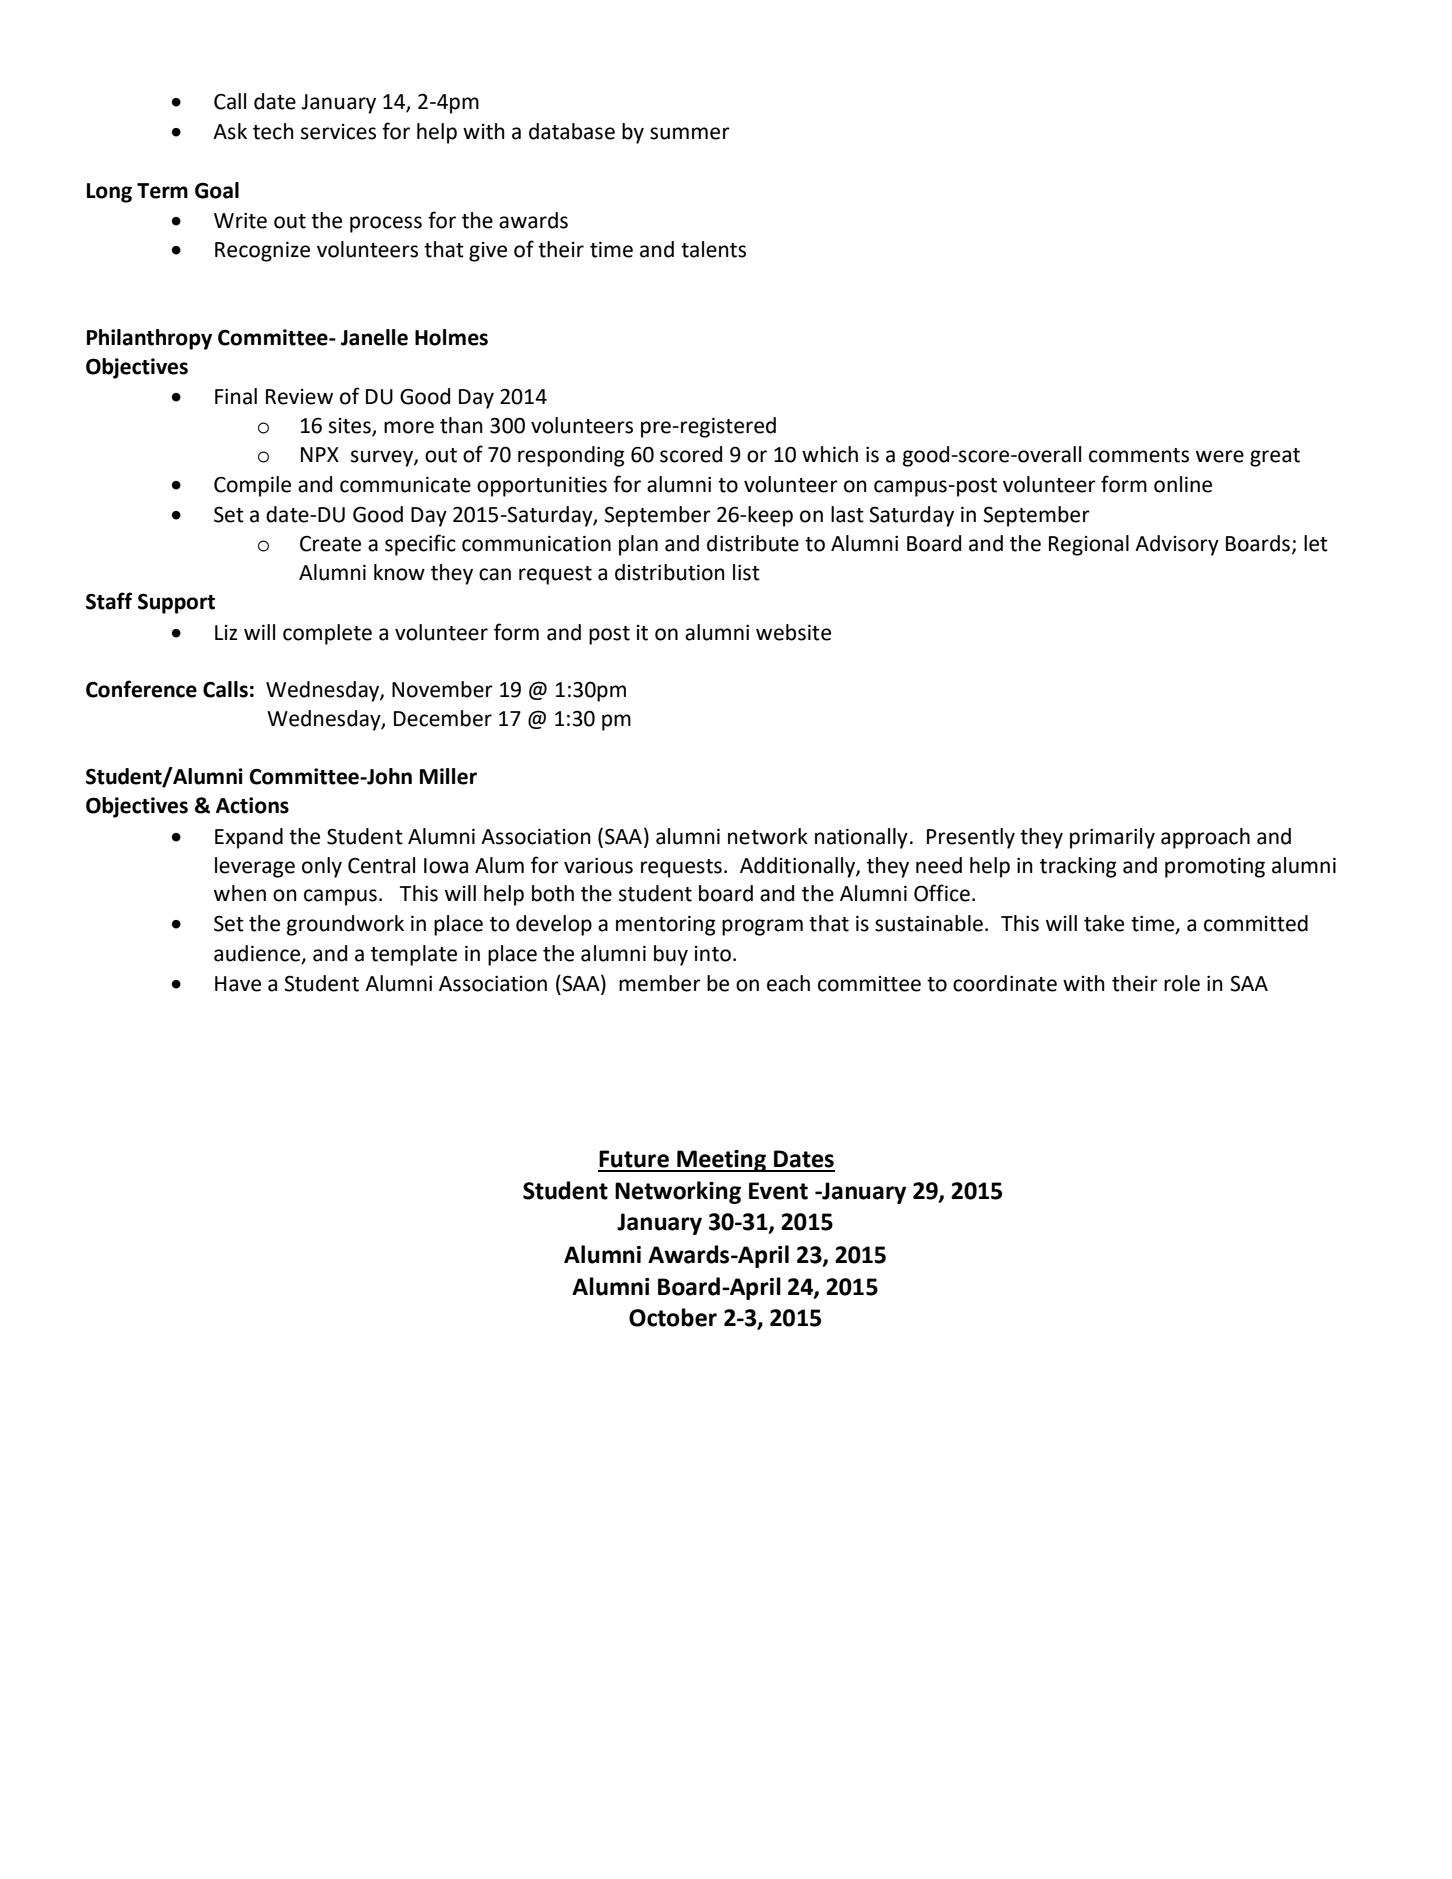  What do you see at coordinates (721, 1161) in the image?
I see `Meeting` at bounding box center [721, 1161].
